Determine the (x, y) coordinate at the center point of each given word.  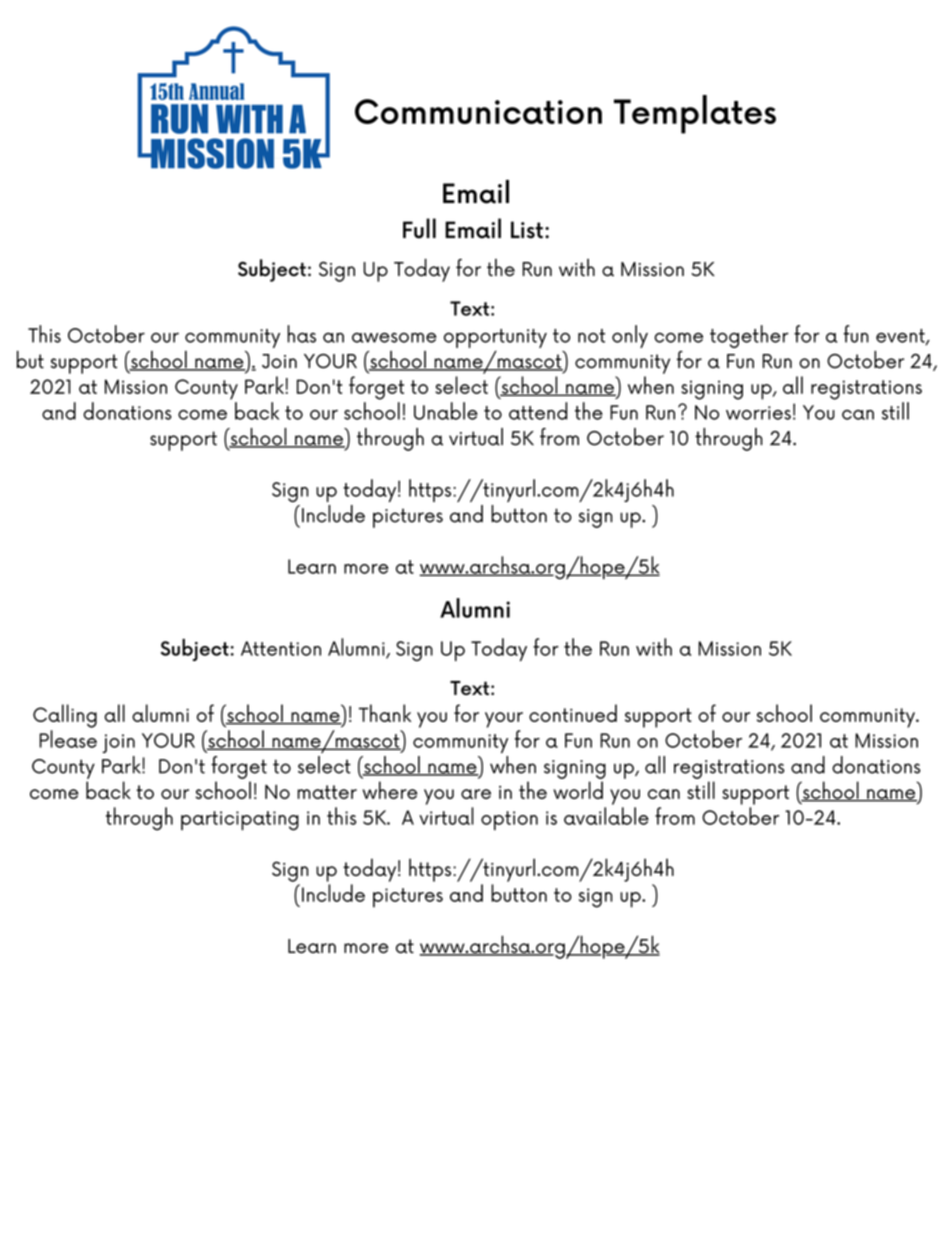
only (630, 336)
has (301, 334)
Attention (281, 648)
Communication (478, 111)
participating (240, 821)
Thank (385, 713)
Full (419, 228)
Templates (695, 114)
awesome (394, 337)
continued (573, 713)
